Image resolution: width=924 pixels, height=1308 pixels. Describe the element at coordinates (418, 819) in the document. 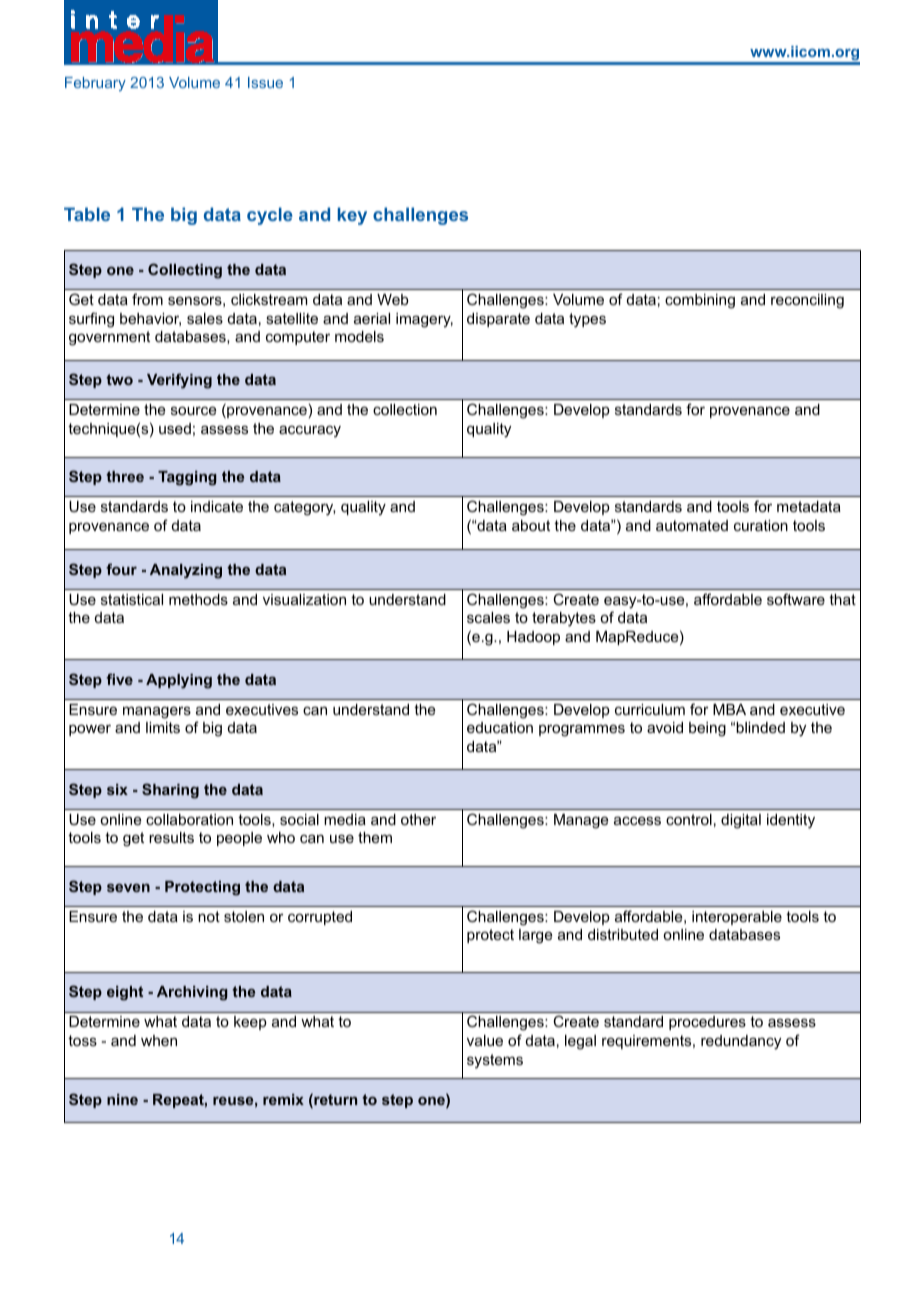

I see `other` at that location.
